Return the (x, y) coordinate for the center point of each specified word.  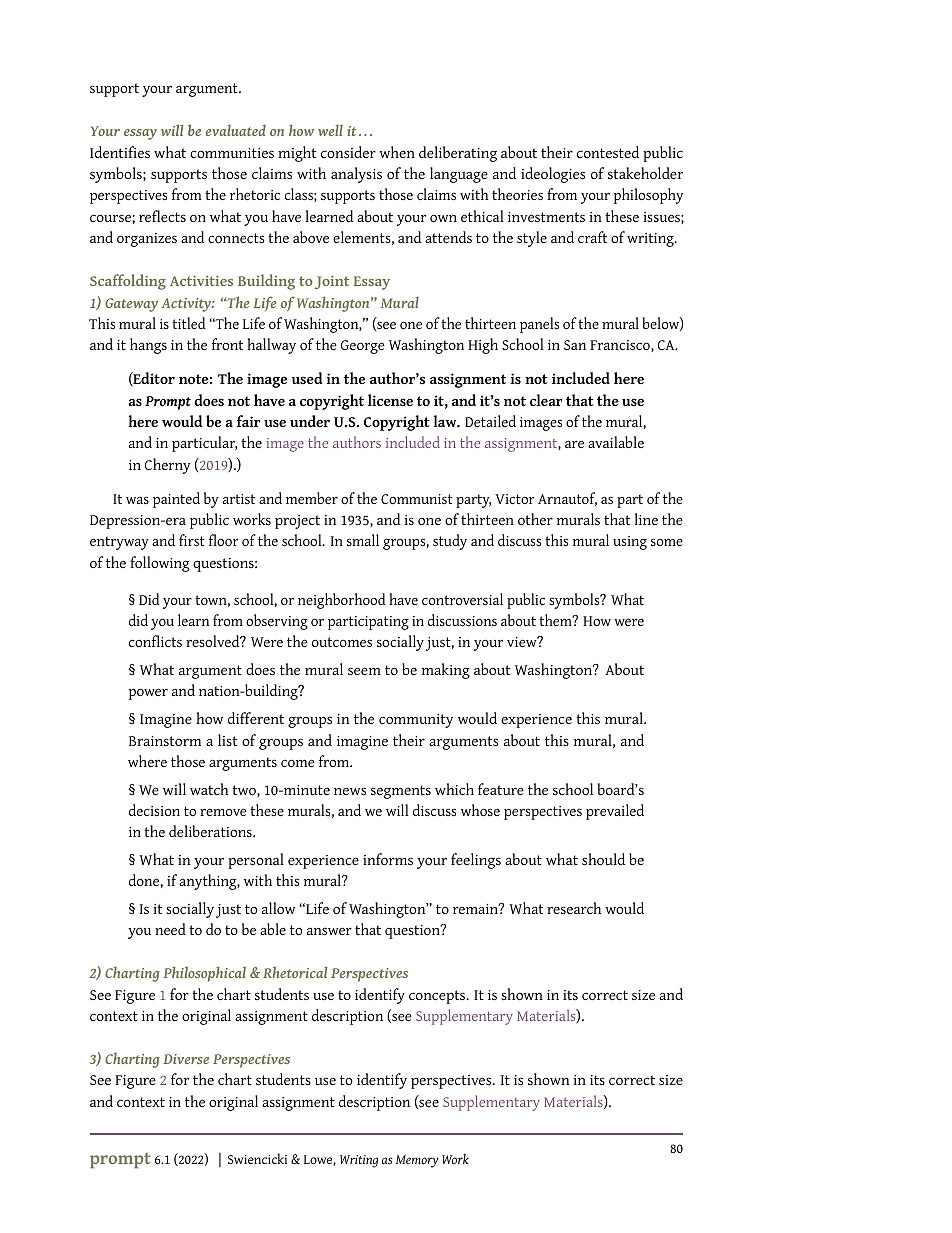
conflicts (155, 641)
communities (232, 153)
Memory (417, 1161)
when (397, 152)
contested (608, 152)
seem (364, 671)
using (630, 543)
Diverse (186, 1059)
